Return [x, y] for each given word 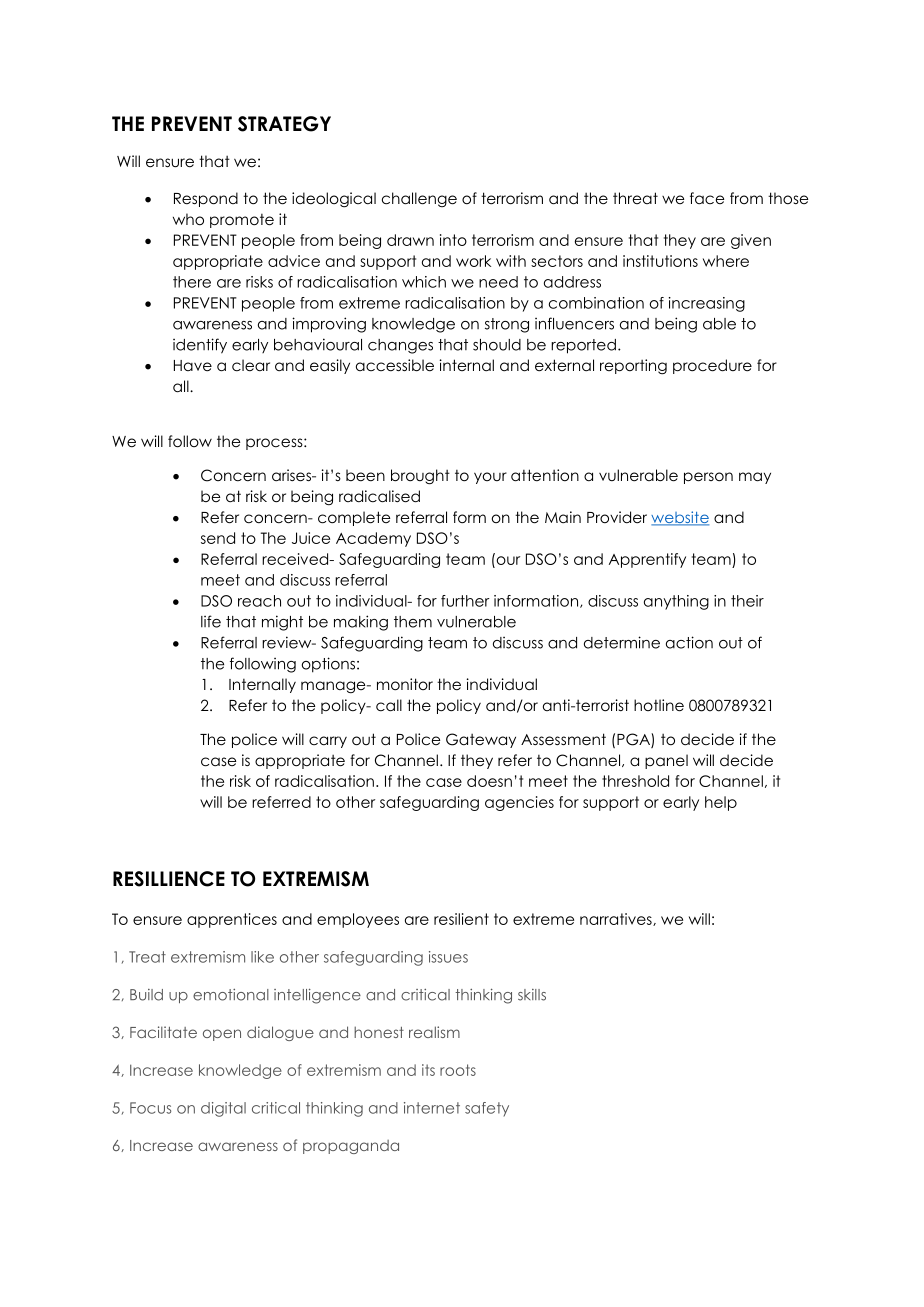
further [465, 601]
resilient [461, 919]
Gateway [481, 740]
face [707, 198]
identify [200, 346]
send [218, 538]
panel [666, 761]
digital [223, 1109]
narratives [617, 919]
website [680, 518]
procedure [712, 366]
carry [328, 742]
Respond [206, 199]
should [497, 345]
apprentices [232, 920]
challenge [419, 199]
